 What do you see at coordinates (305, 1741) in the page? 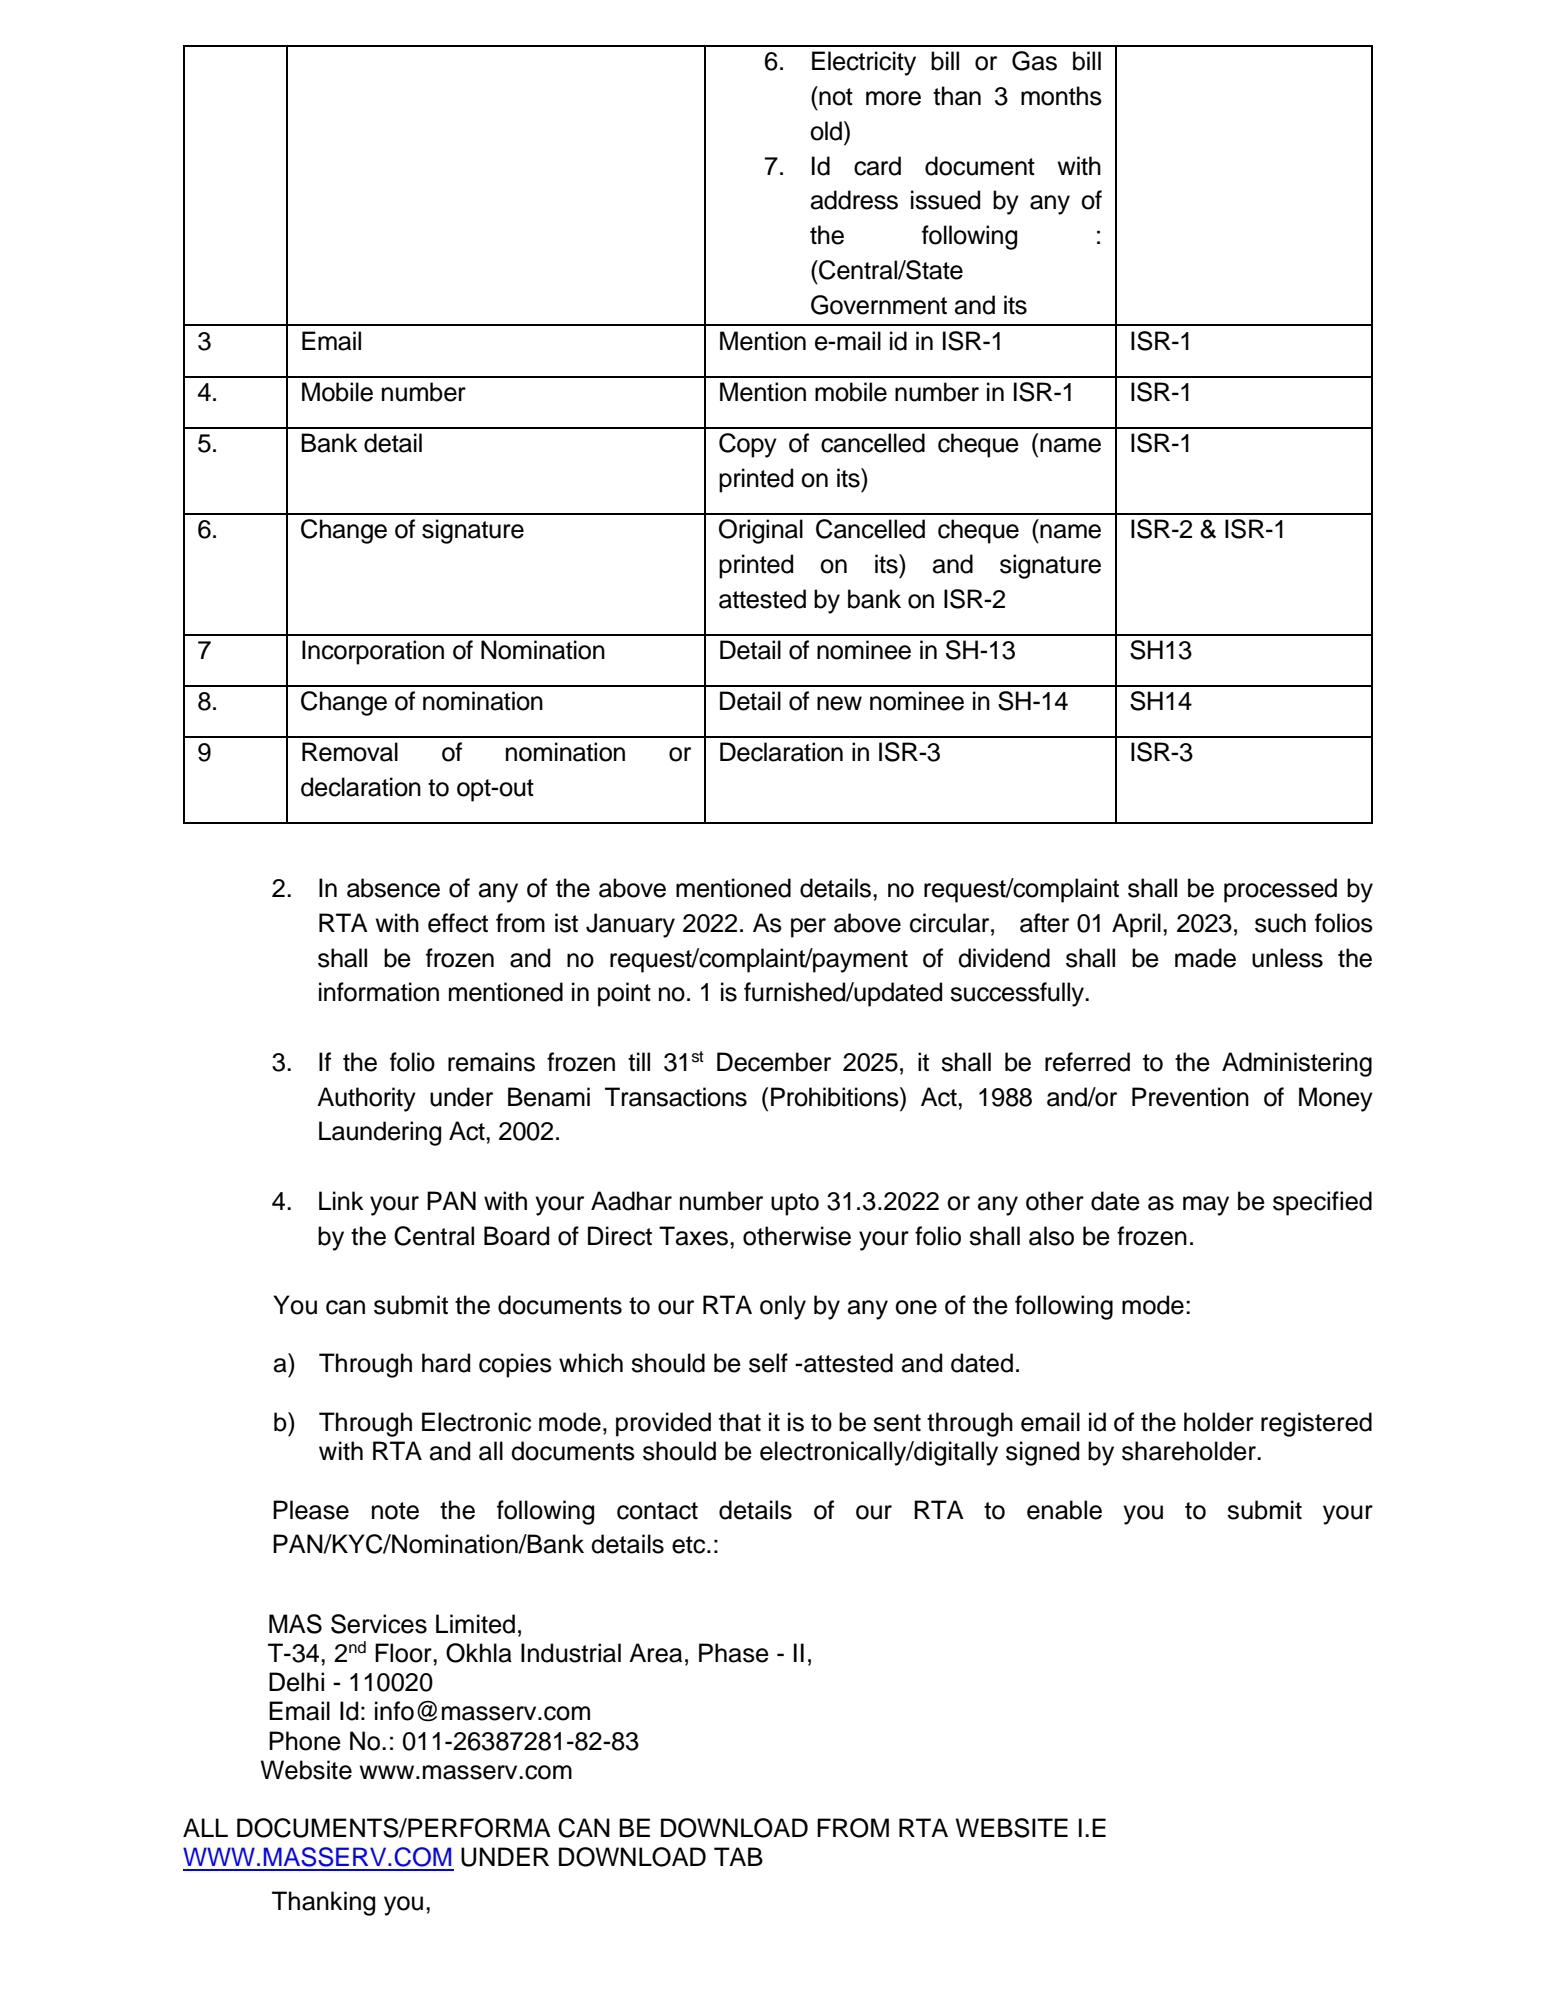
I see `Phone` at bounding box center [305, 1741].
